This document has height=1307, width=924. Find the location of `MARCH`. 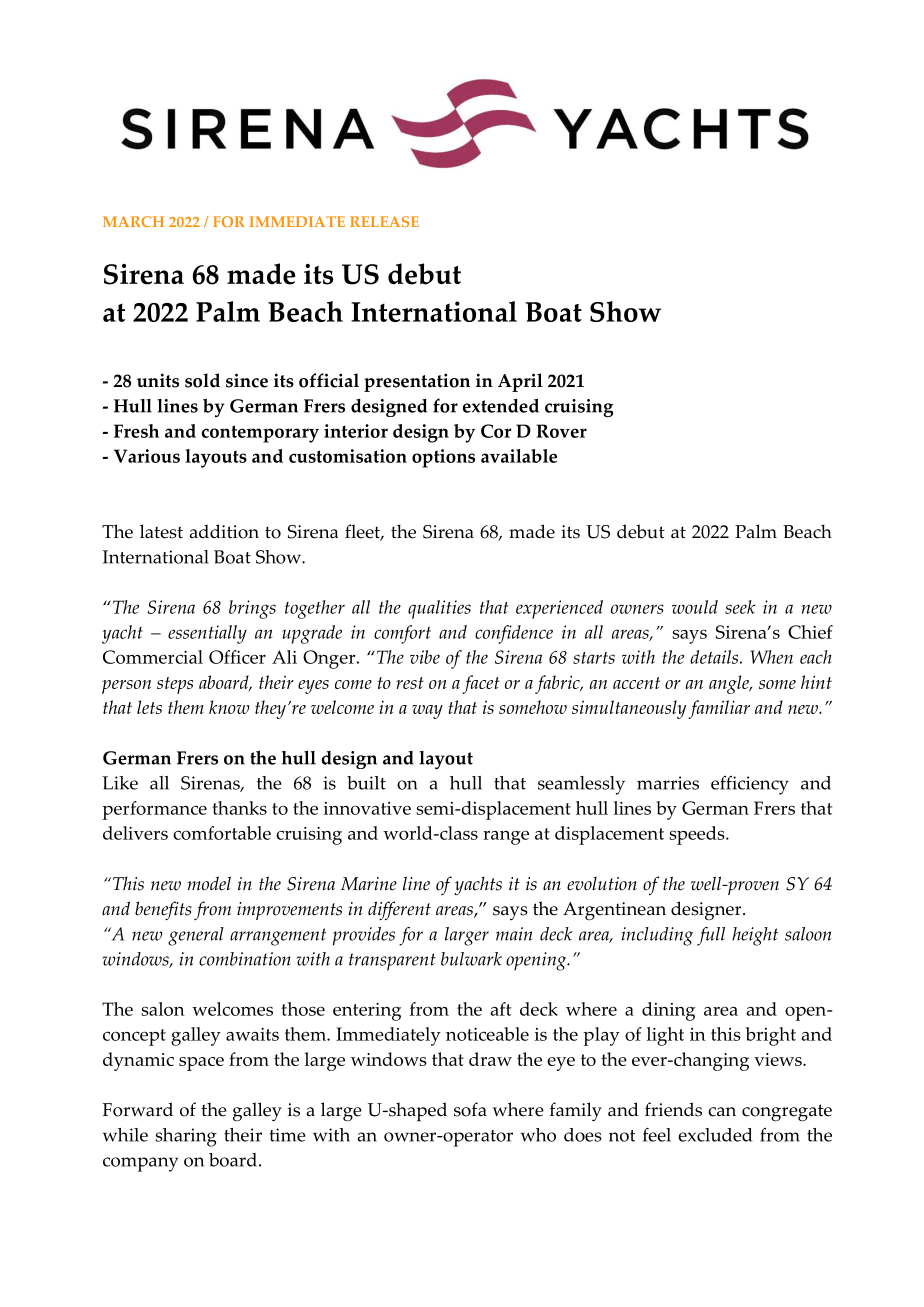

MARCH is located at coordinates (133, 221).
